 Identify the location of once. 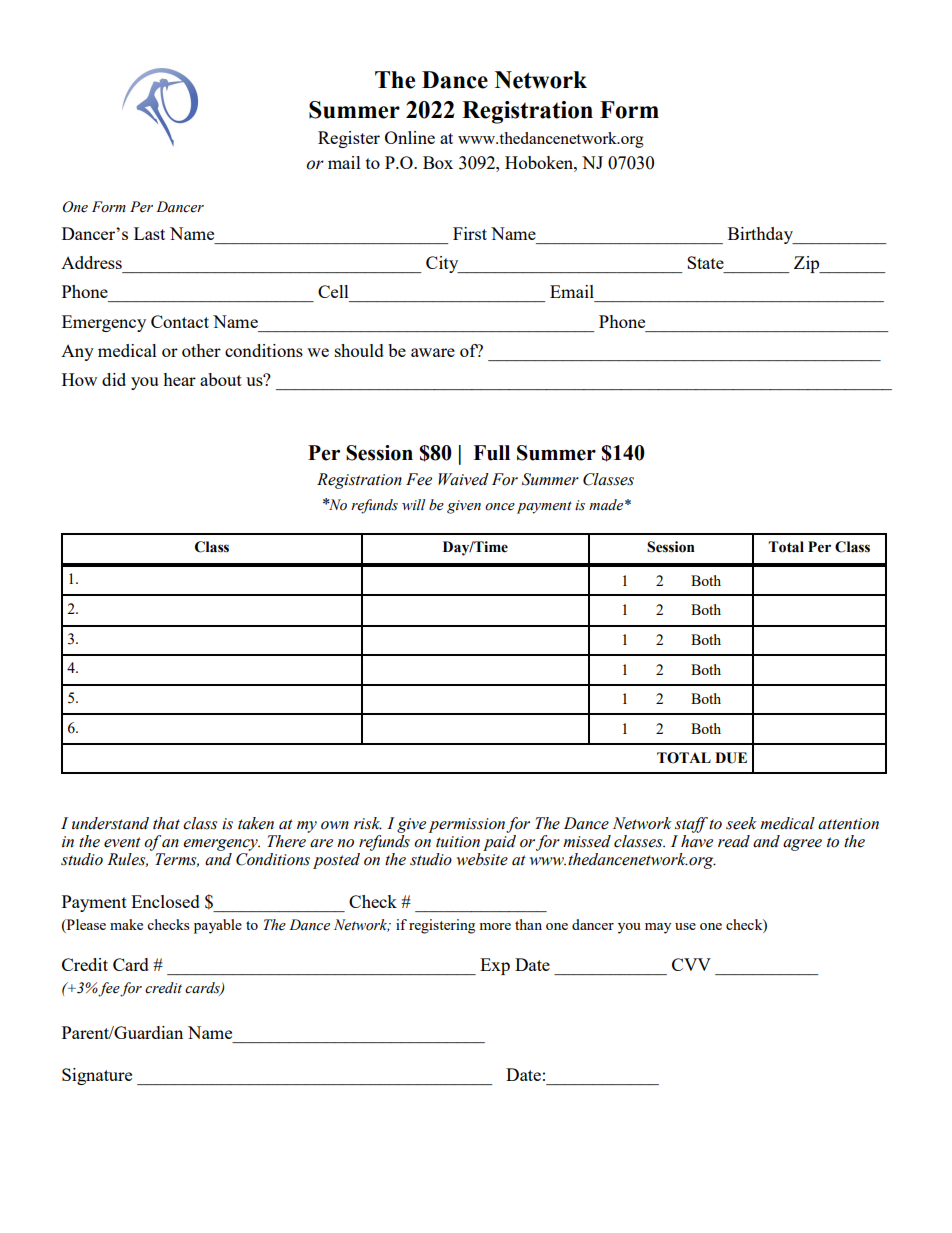
(500, 507).
